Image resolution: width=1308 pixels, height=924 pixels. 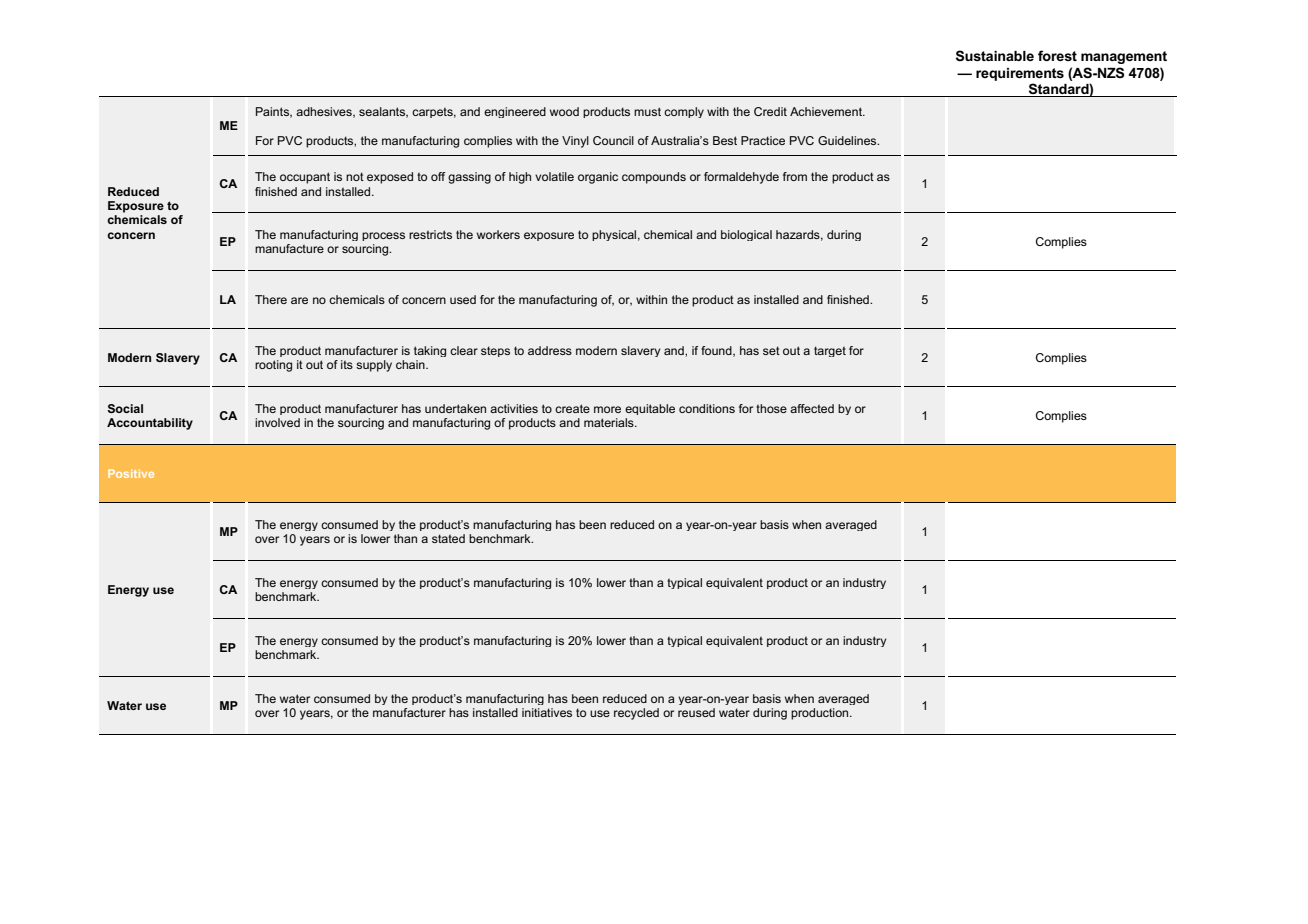 I want to click on materials, so click(x=610, y=422).
